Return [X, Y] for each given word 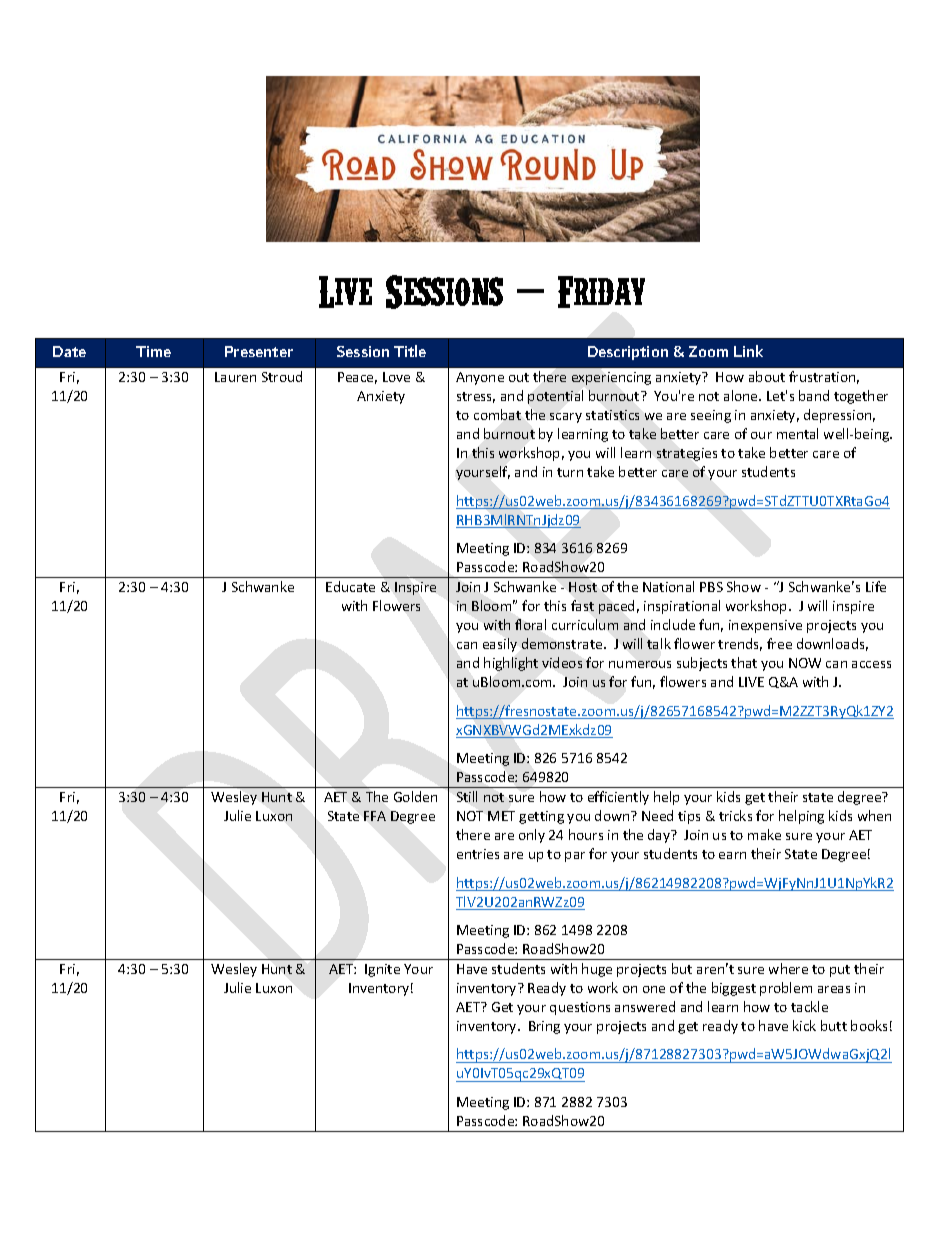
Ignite [382, 970]
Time [153, 351]
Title [410, 351]
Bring [544, 1027]
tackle [809, 1006]
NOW [805, 663]
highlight [511, 664]
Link [748, 351]
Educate [350, 586]
